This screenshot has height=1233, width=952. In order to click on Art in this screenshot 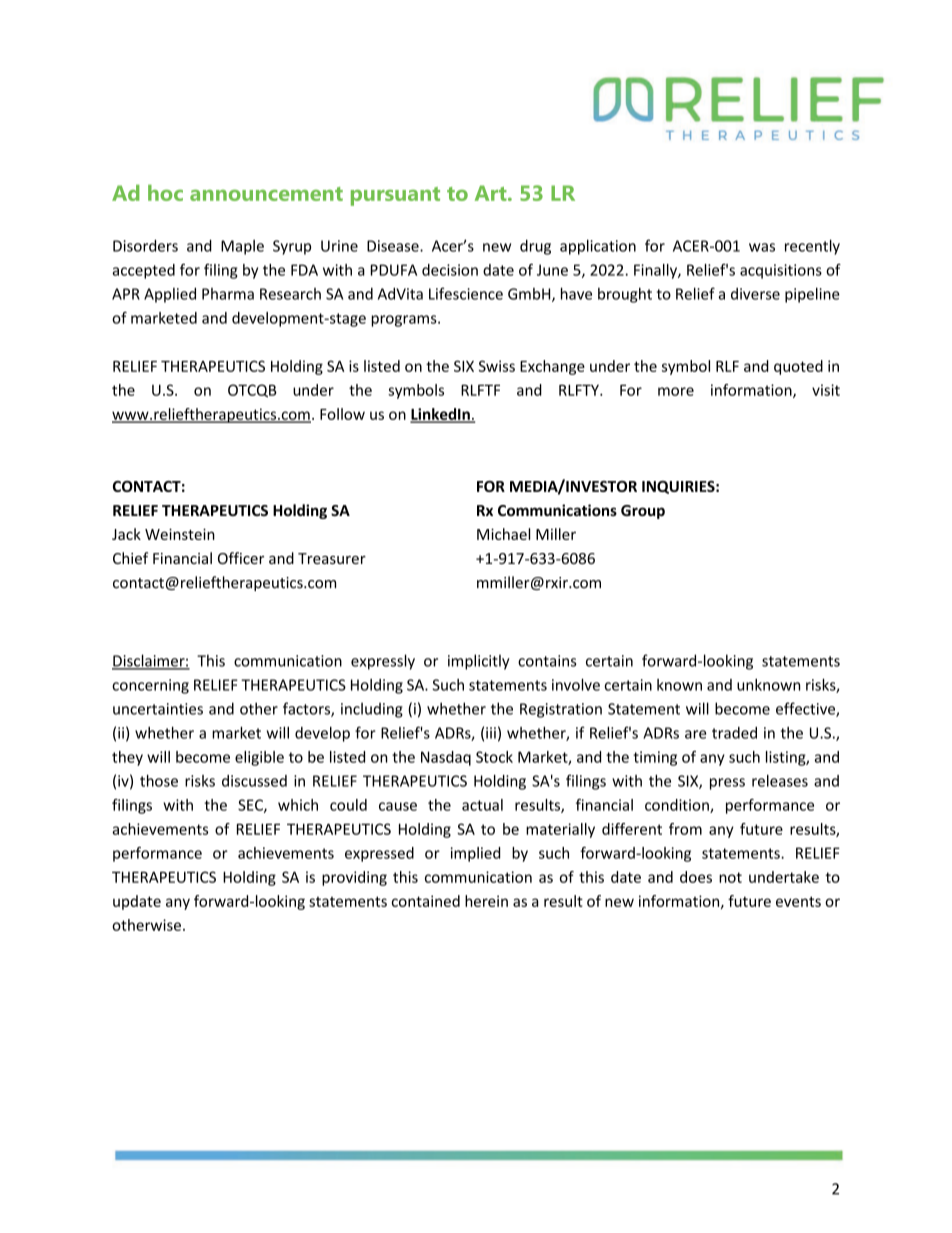, I will do `click(492, 193)`.
